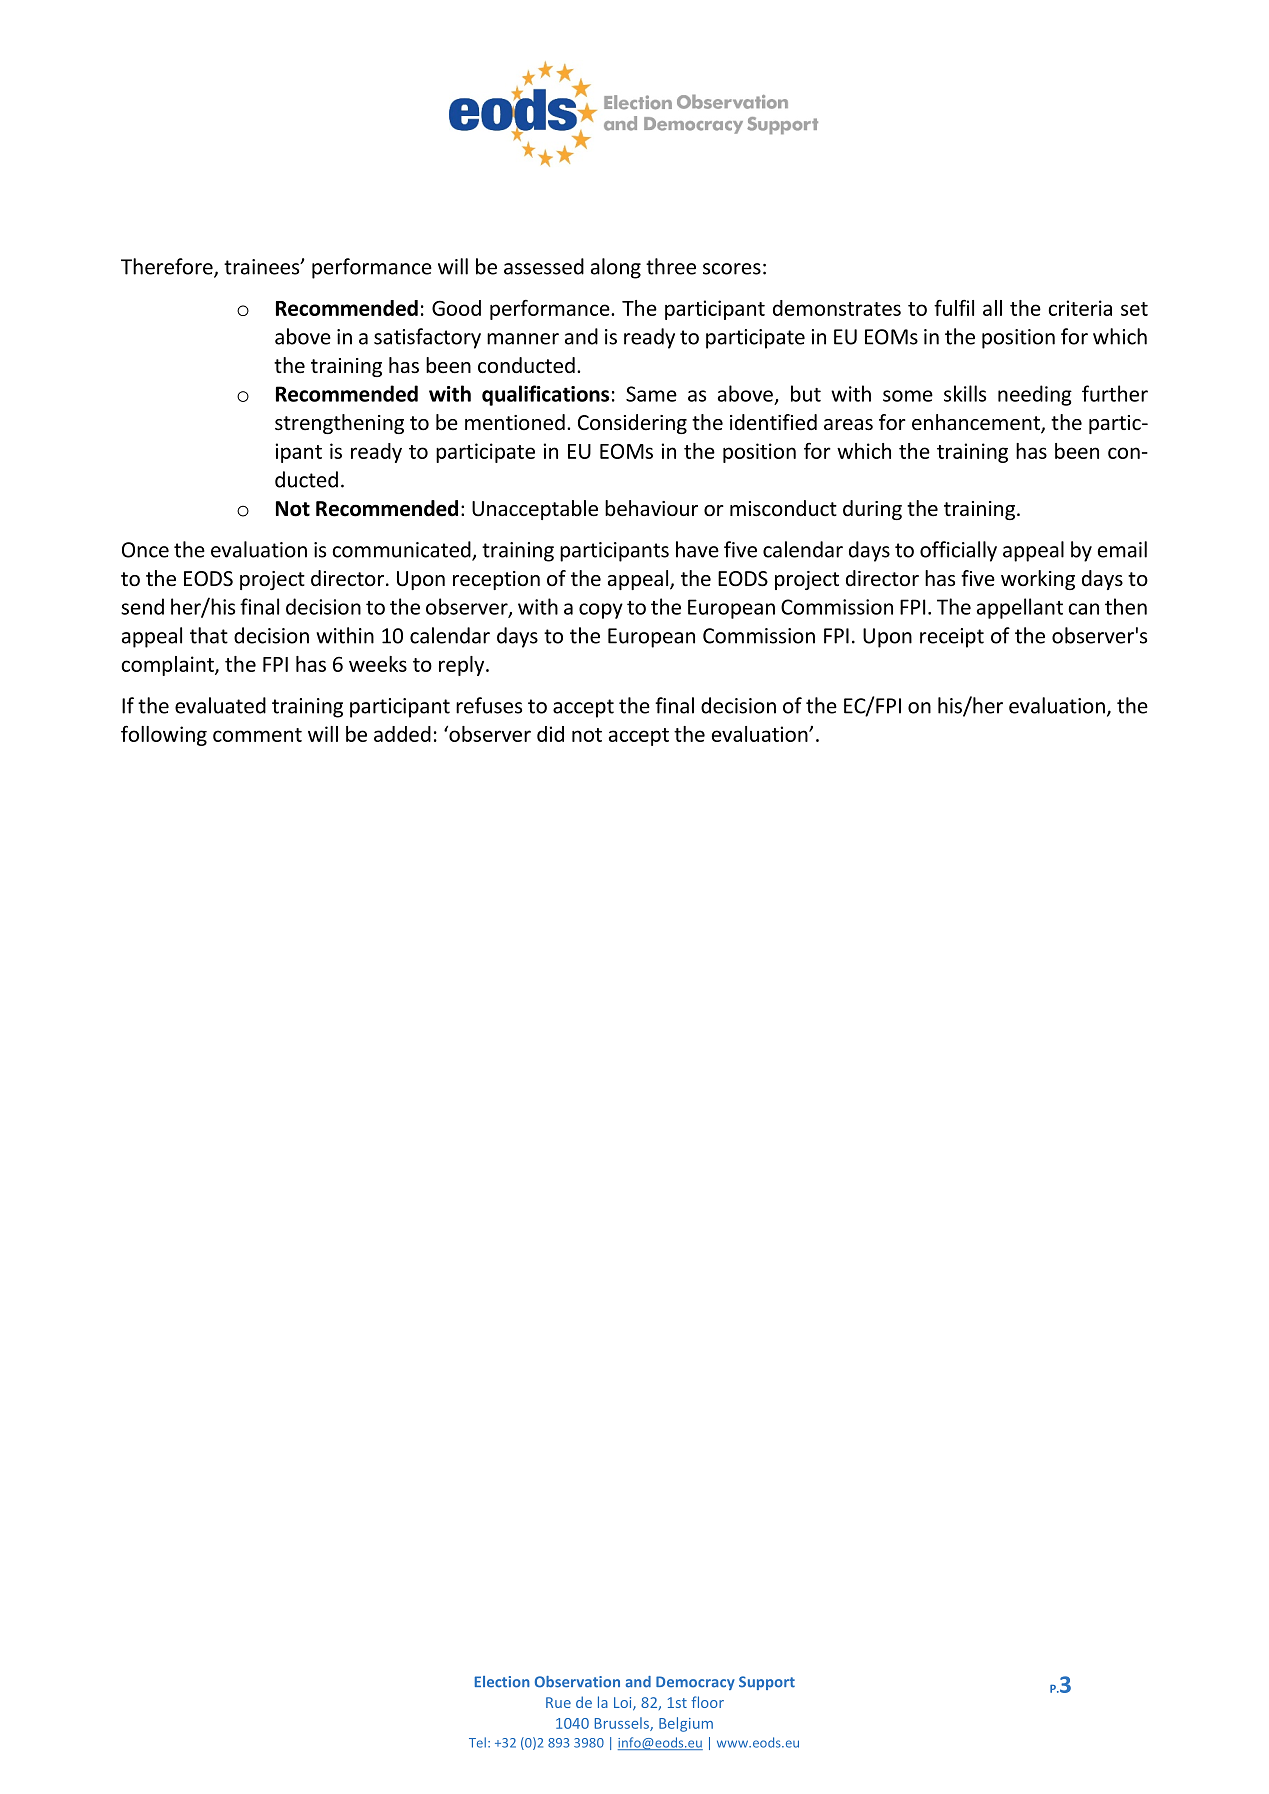  What do you see at coordinates (257, 735) in the screenshot?
I see `comment` at bounding box center [257, 735].
